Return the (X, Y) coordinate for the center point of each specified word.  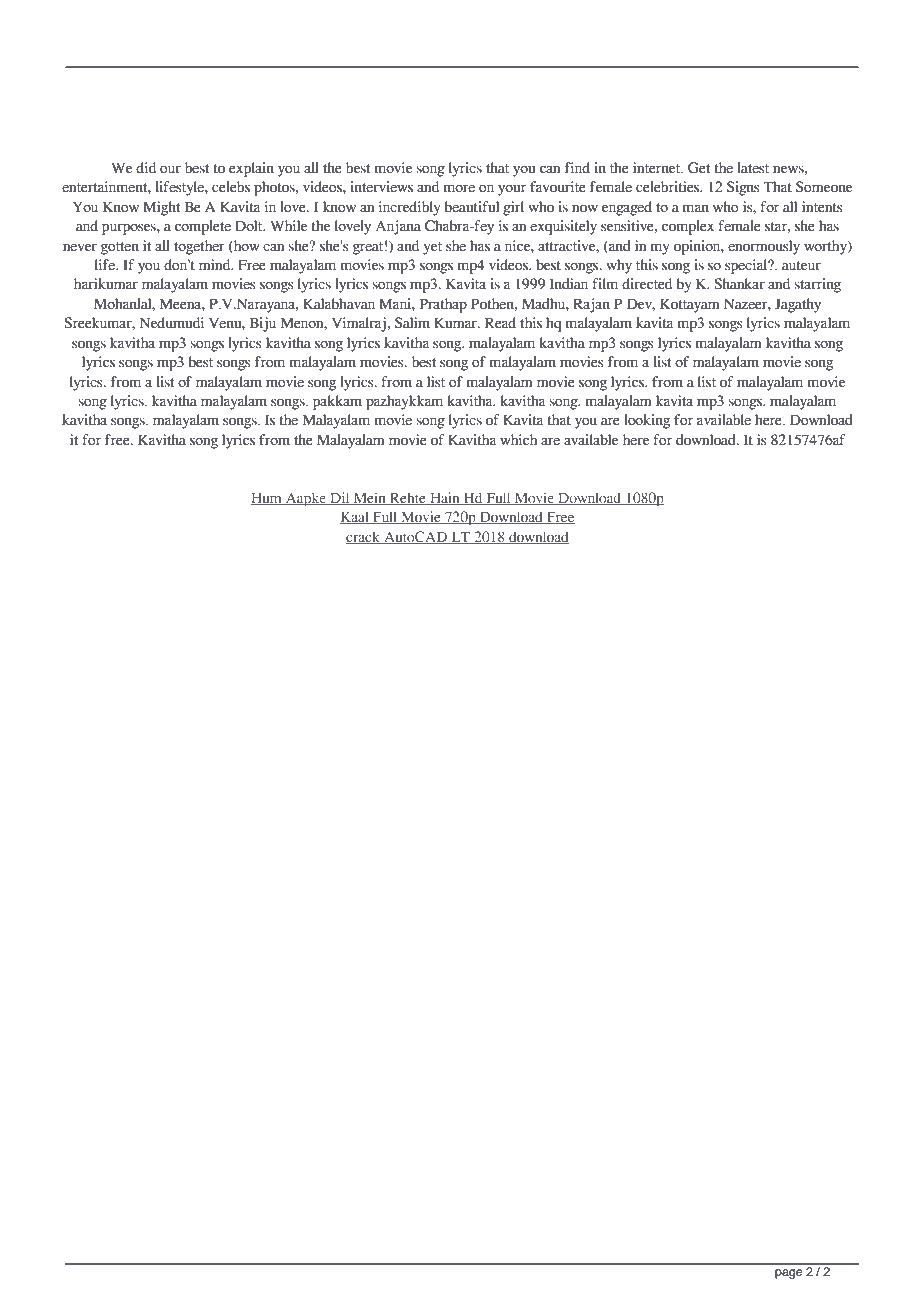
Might (161, 208)
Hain (445, 498)
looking (647, 421)
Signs (743, 188)
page (788, 1274)
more (459, 188)
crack (364, 537)
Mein (369, 498)
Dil (340, 498)
